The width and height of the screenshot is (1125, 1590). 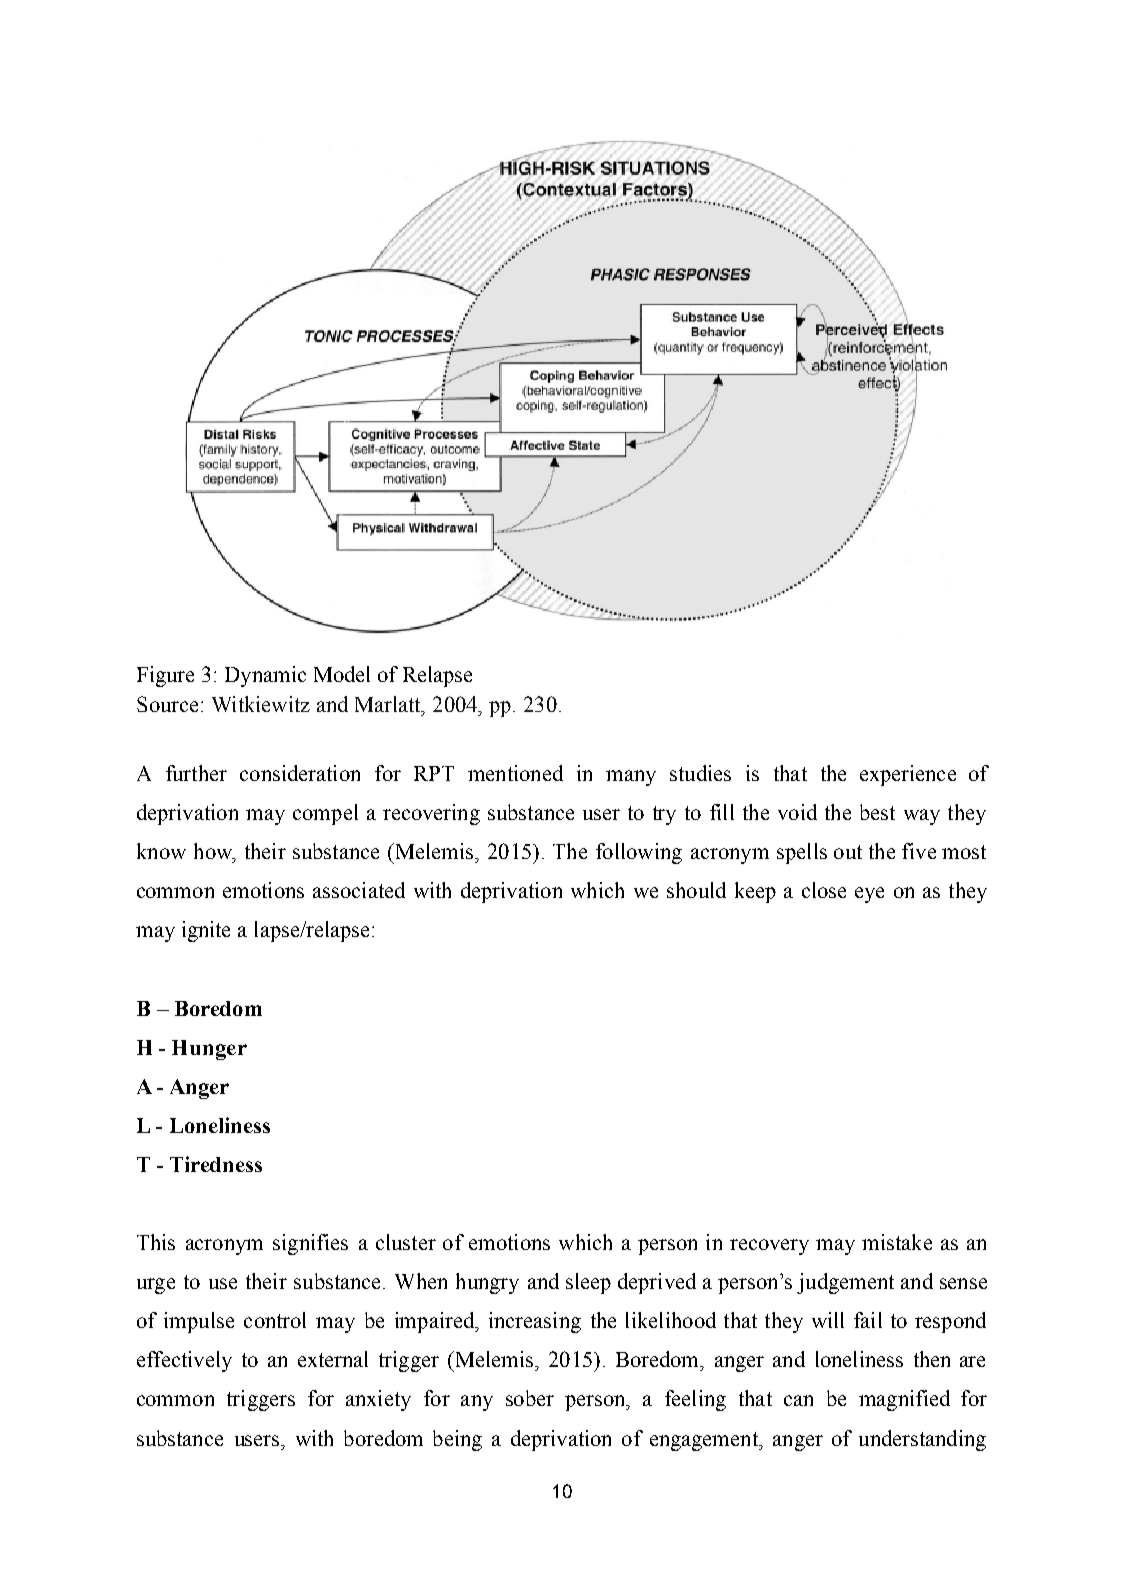 I want to click on Tiredness, so click(x=216, y=1164).
